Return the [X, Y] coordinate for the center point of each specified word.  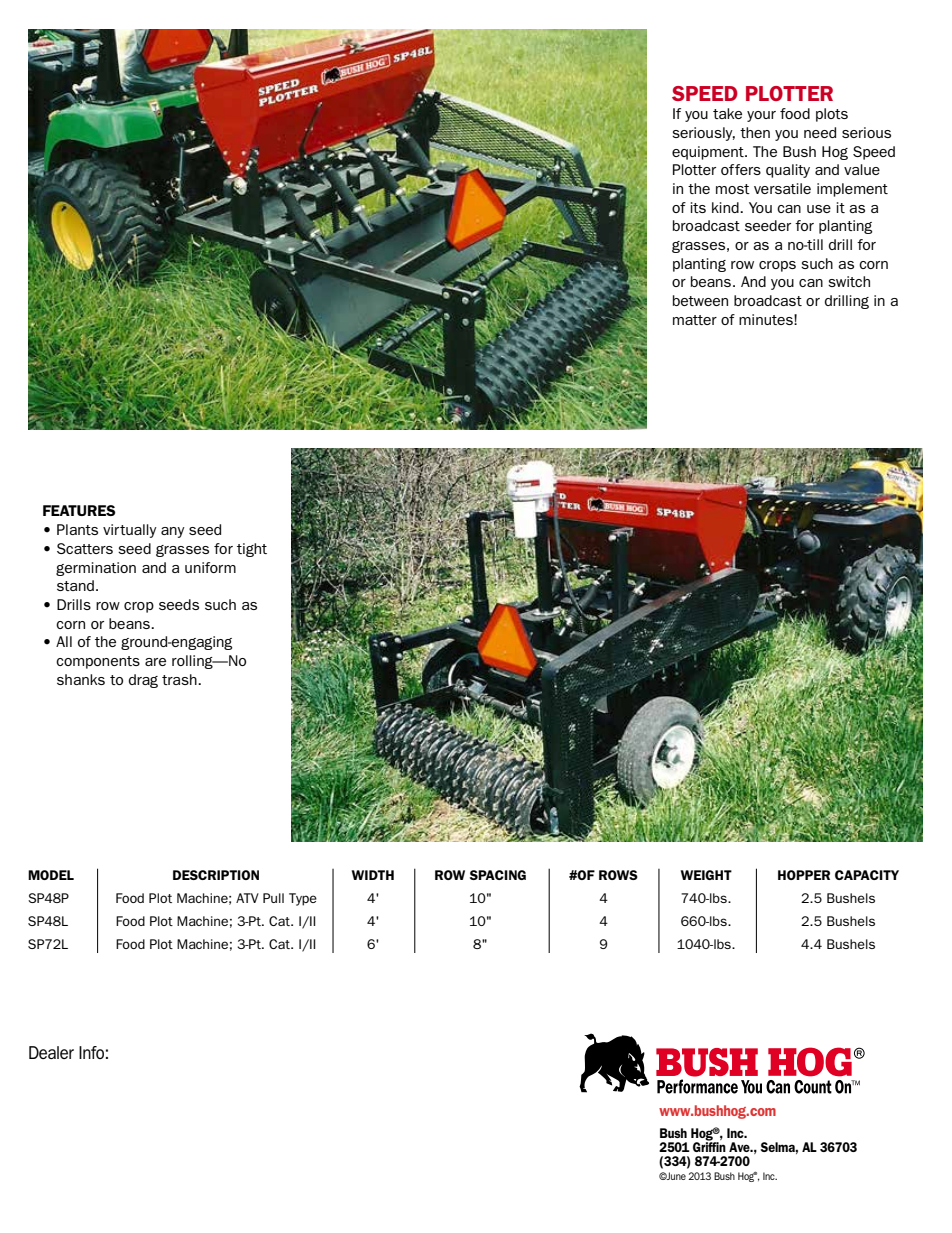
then [755, 132]
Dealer [51, 1052]
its [698, 207]
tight [252, 550]
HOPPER [804, 875]
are [155, 662]
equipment [709, 153]
